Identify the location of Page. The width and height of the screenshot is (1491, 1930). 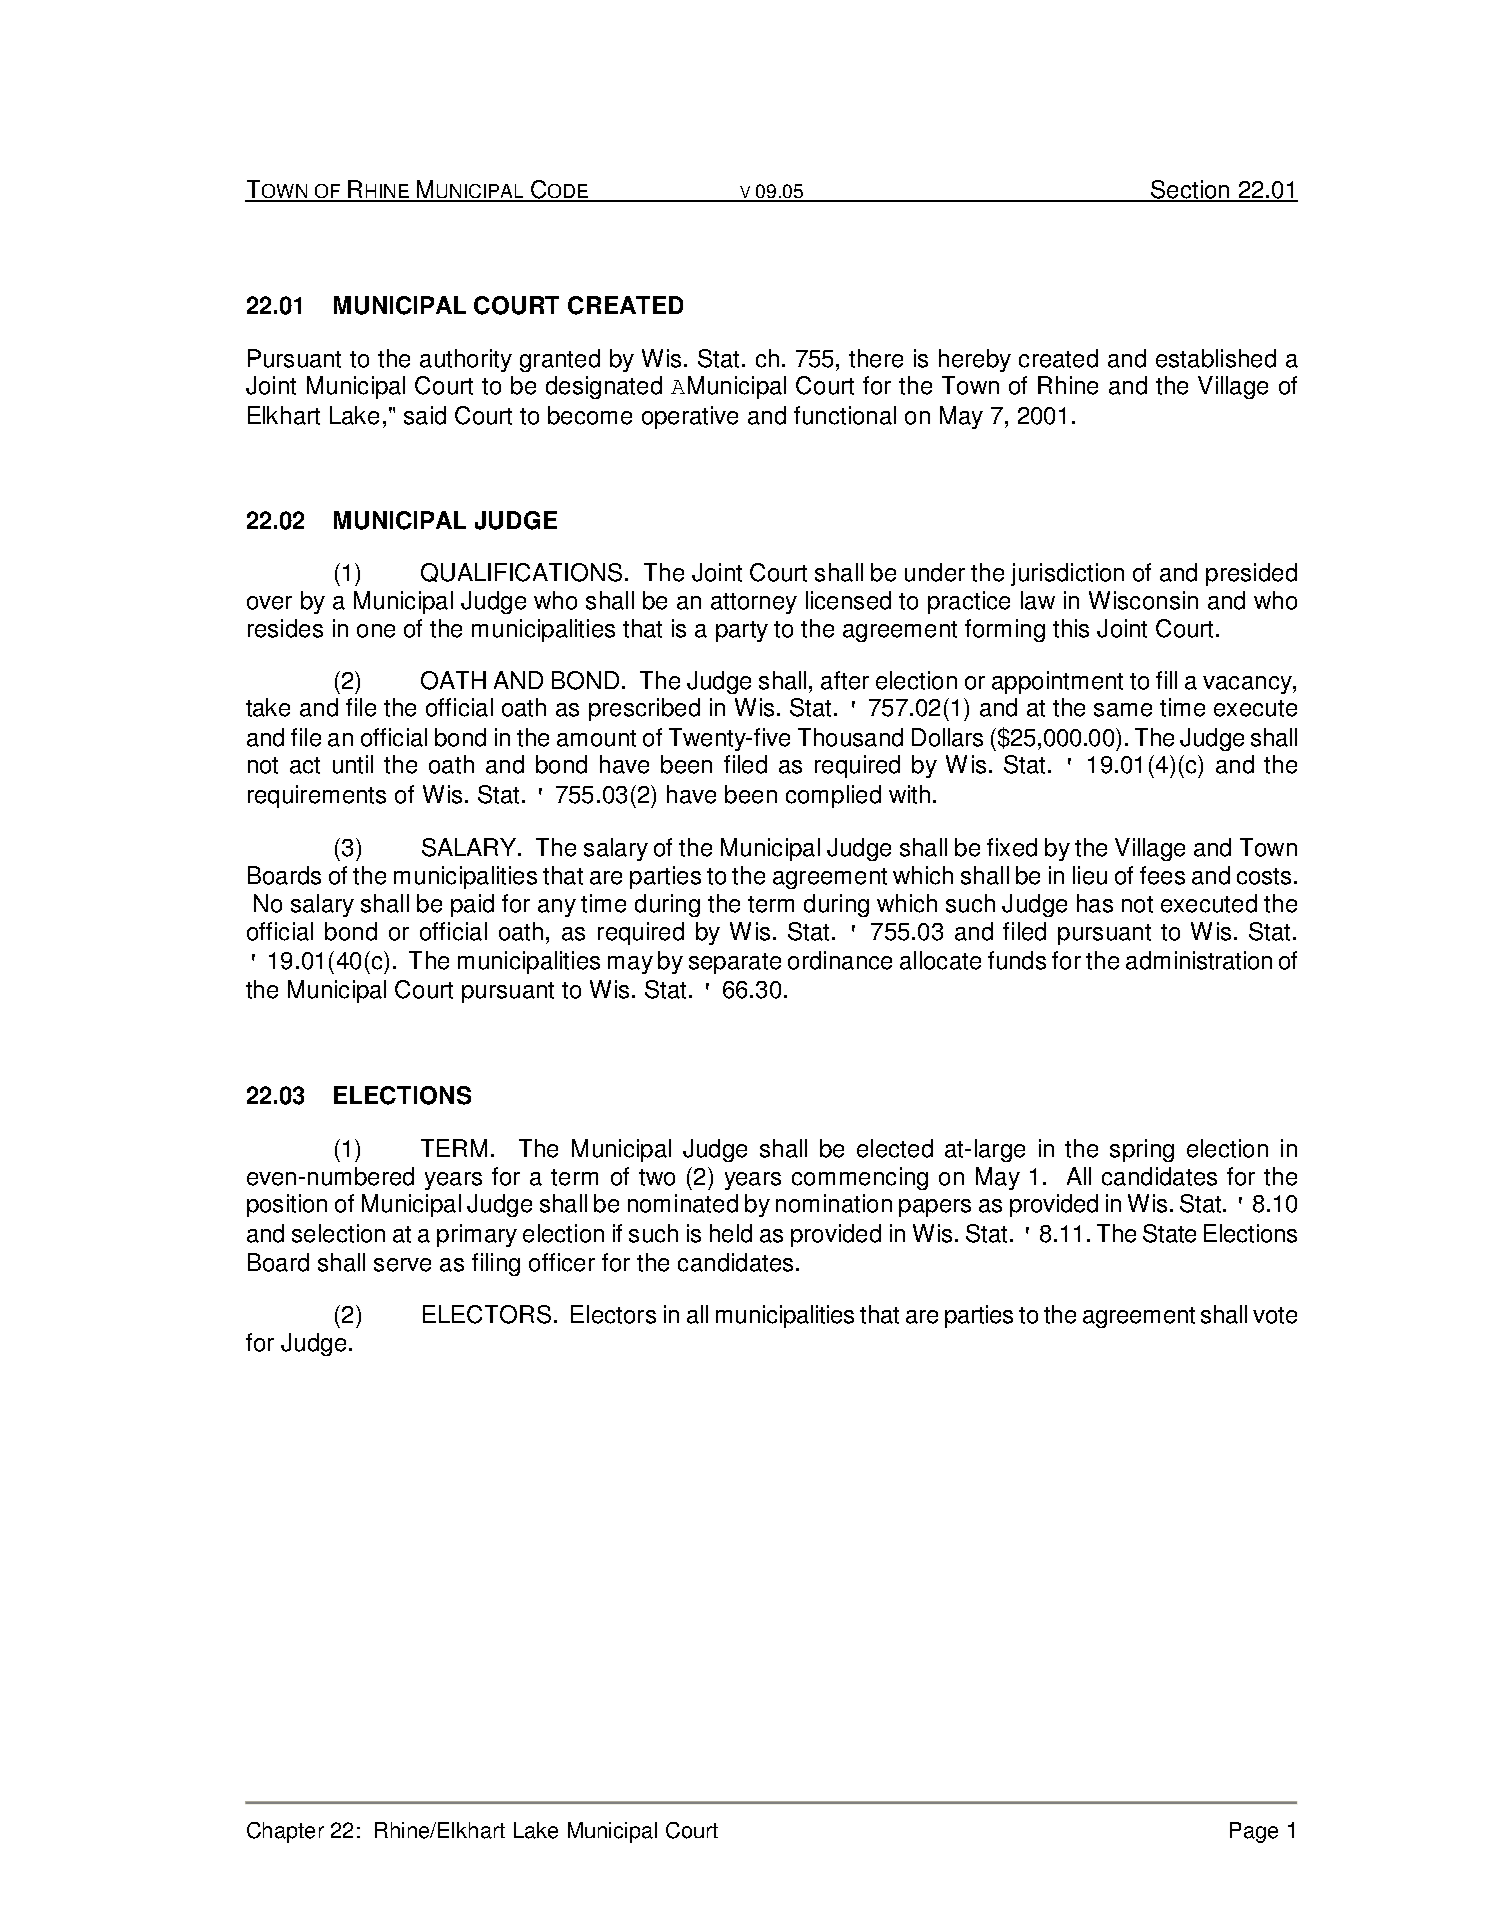
(1254, 1832).
